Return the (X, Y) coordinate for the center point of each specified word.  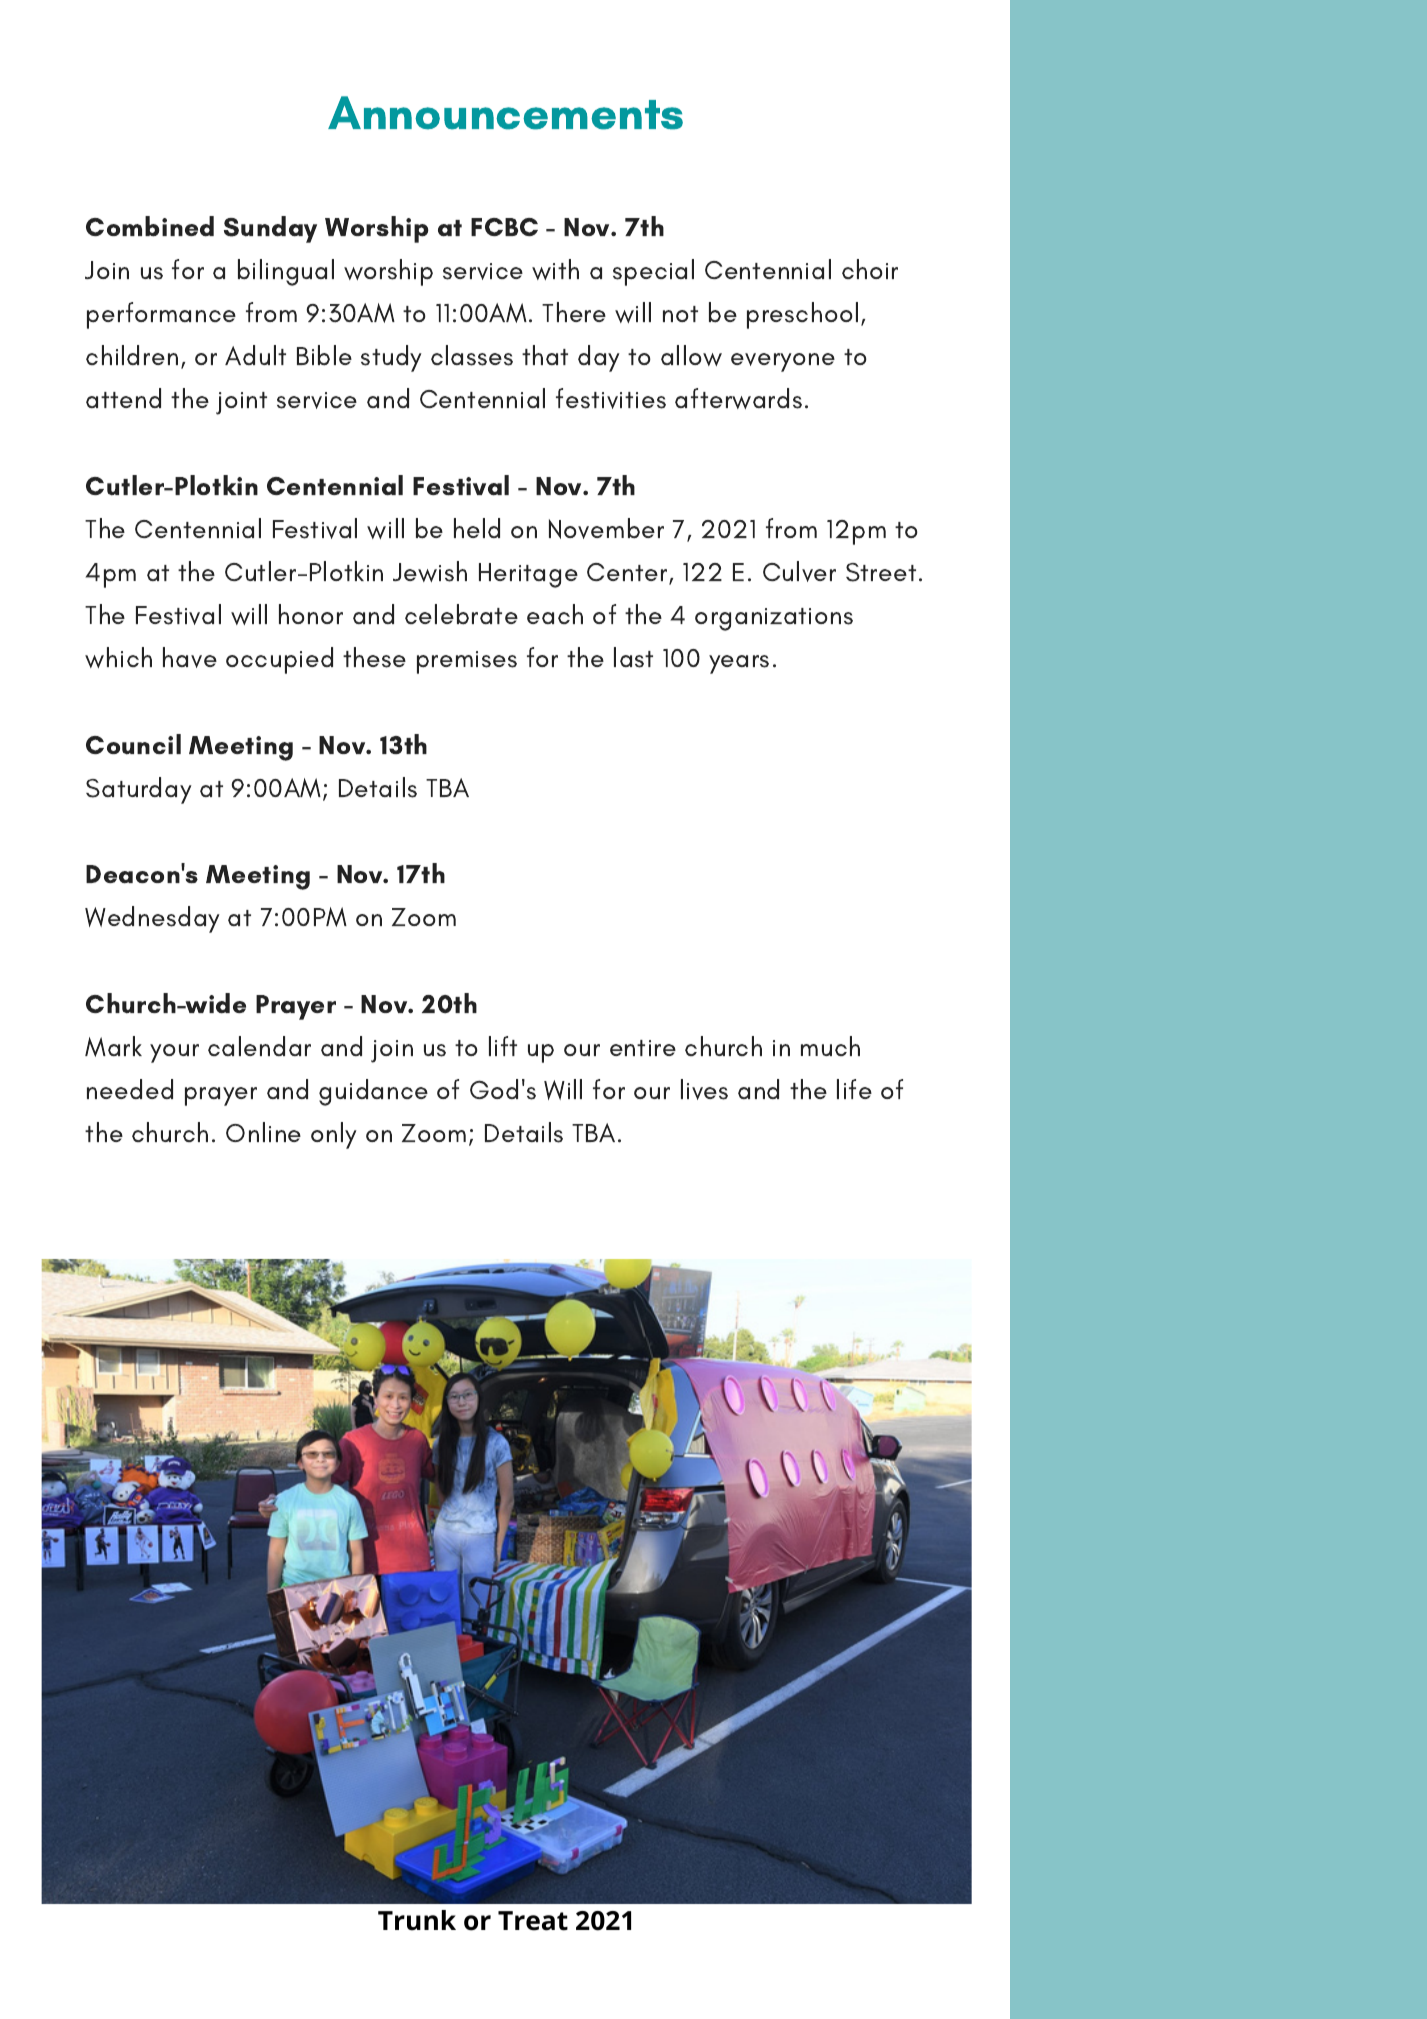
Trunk (417, 1920)
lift (503, 1046)
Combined (150, 226)
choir (870, 269)
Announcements (505, 113)
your (174, 1053)
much (830, 1046)
